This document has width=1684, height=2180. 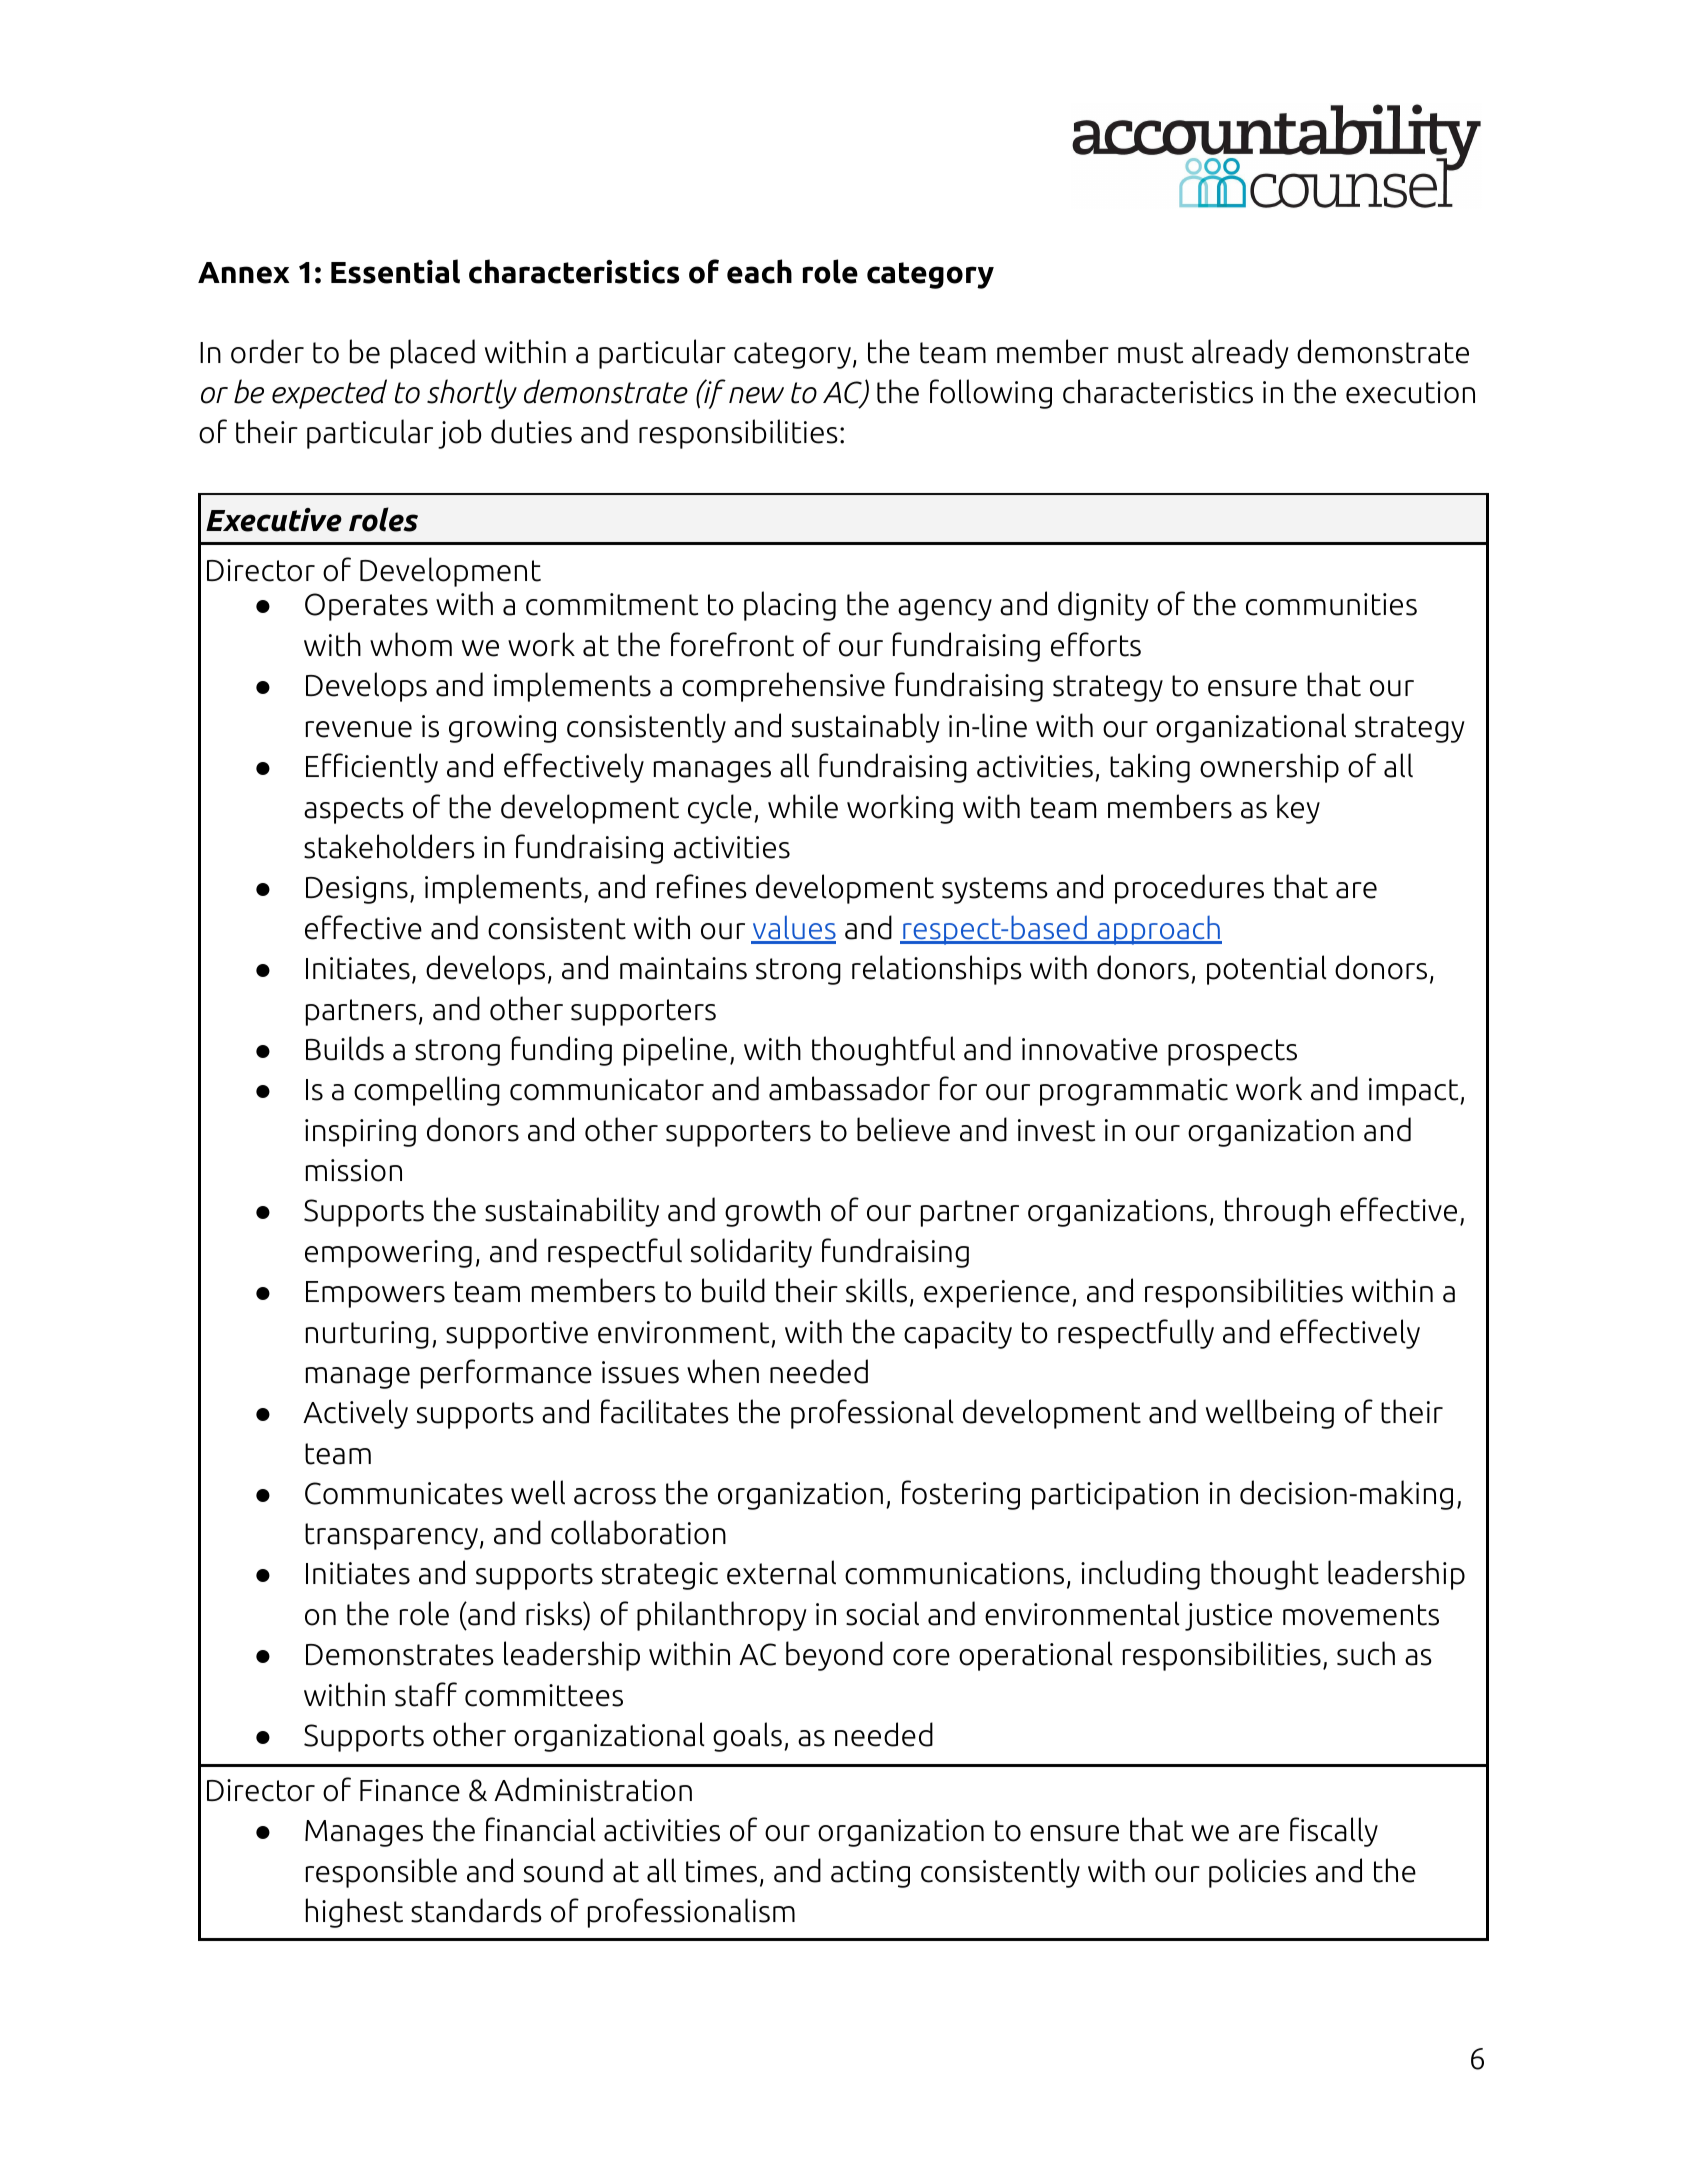 I want to click on Communicates, so click(x=404, y=1493).
